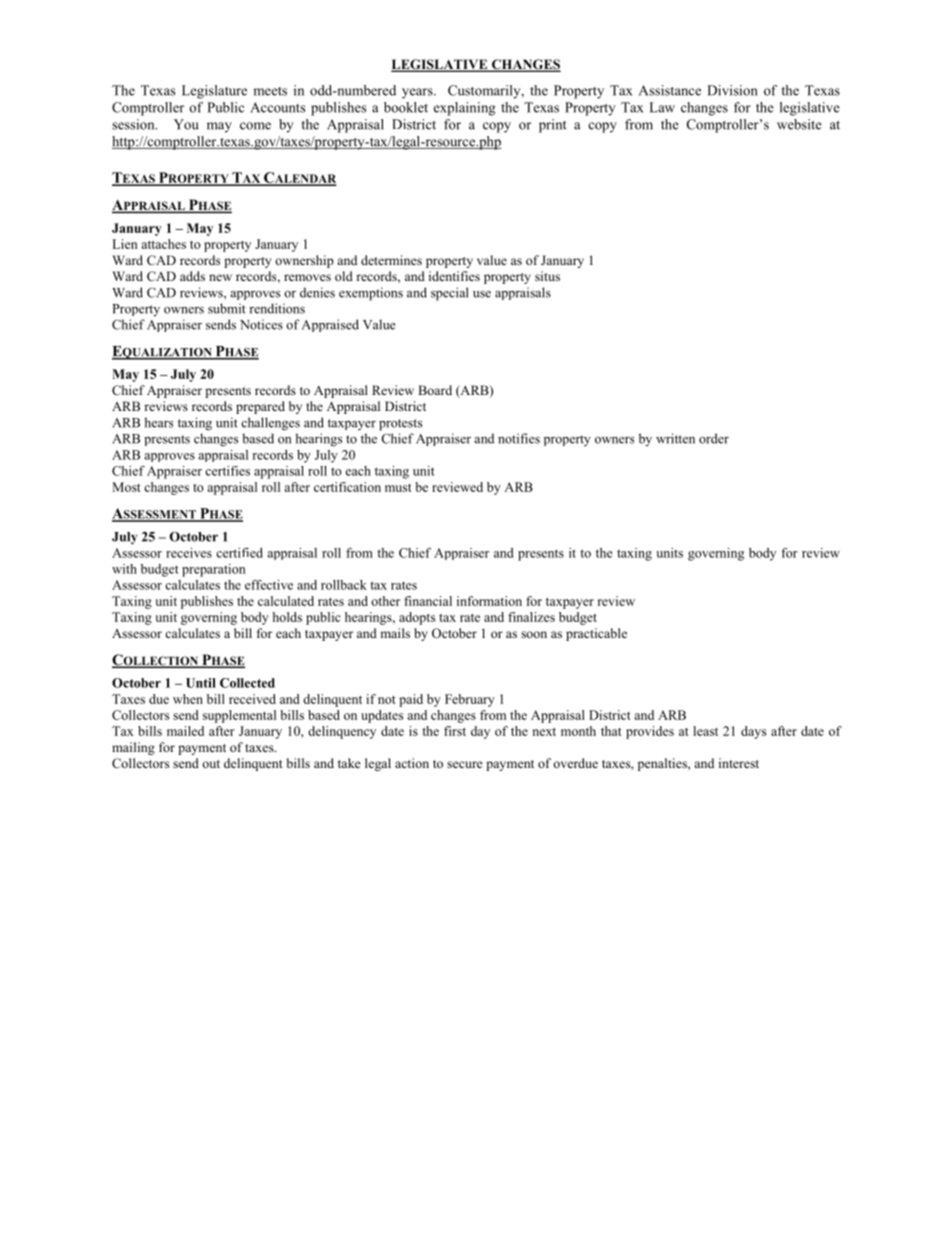  What do you see at coordinates (596, 634) in the document?
I see `practicable` at bounding box center [596, 634].
